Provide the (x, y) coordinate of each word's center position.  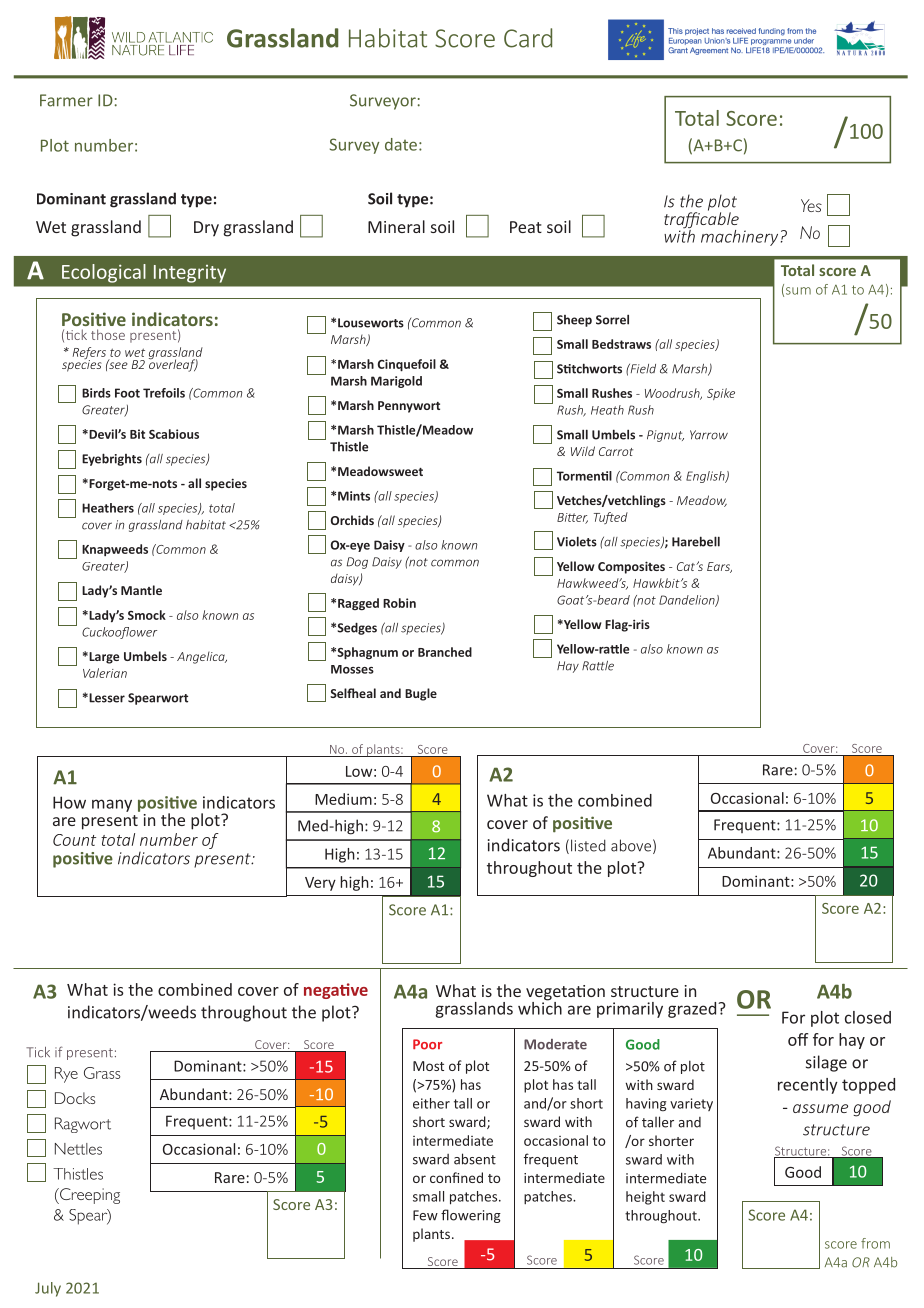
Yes (811, 205)
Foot (127, 393)
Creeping (89, 1196)
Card (528, 38)
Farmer (66, 100)
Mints (354, 496)
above (631, 845)
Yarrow (709, 435)
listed (588, 845)
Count (74, 840)
